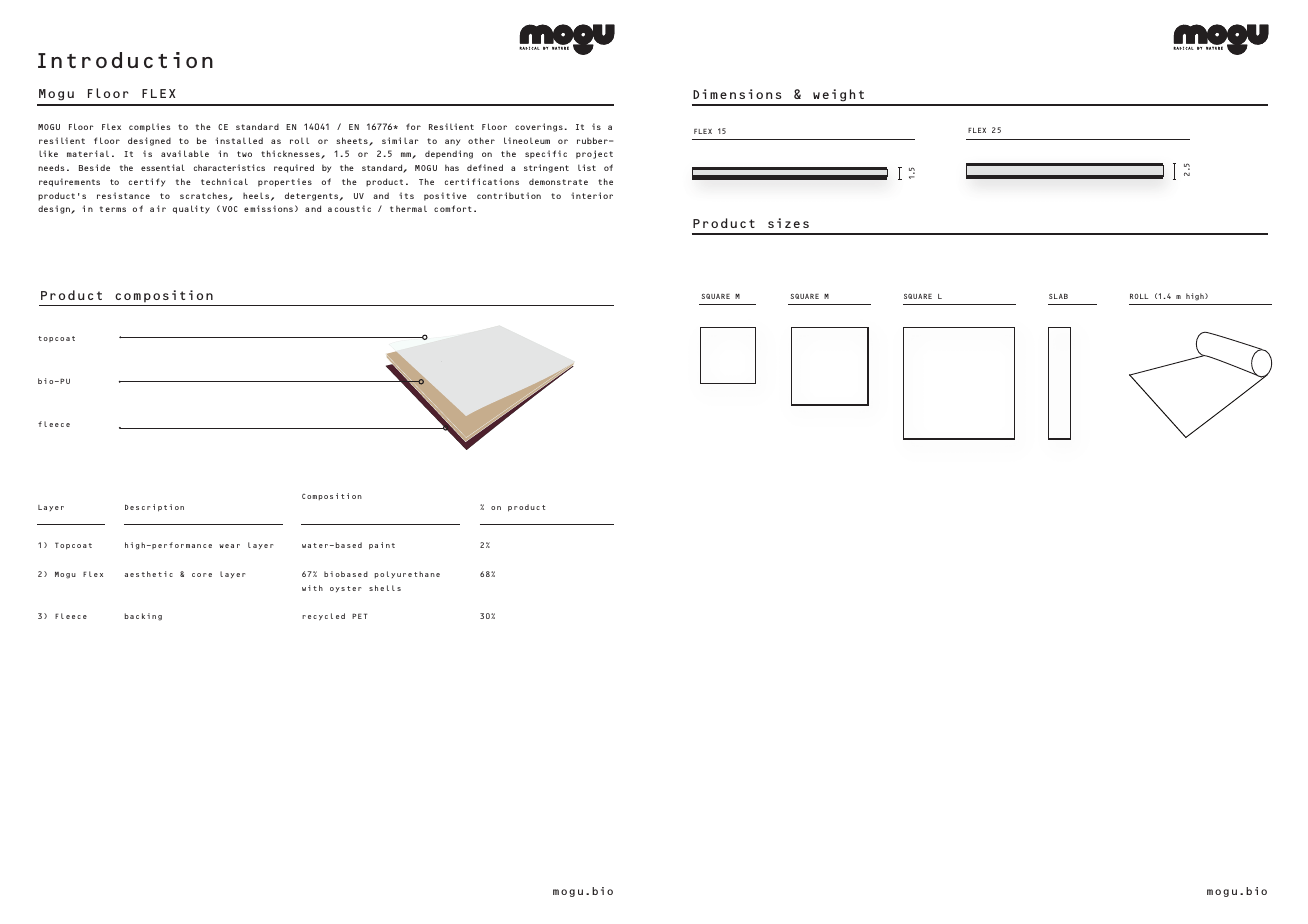 The width and height of the document is (1308, 924). What do you see at coordinates (385, 588) in the document?
I see `shells` at bounding box center [385, 588].
